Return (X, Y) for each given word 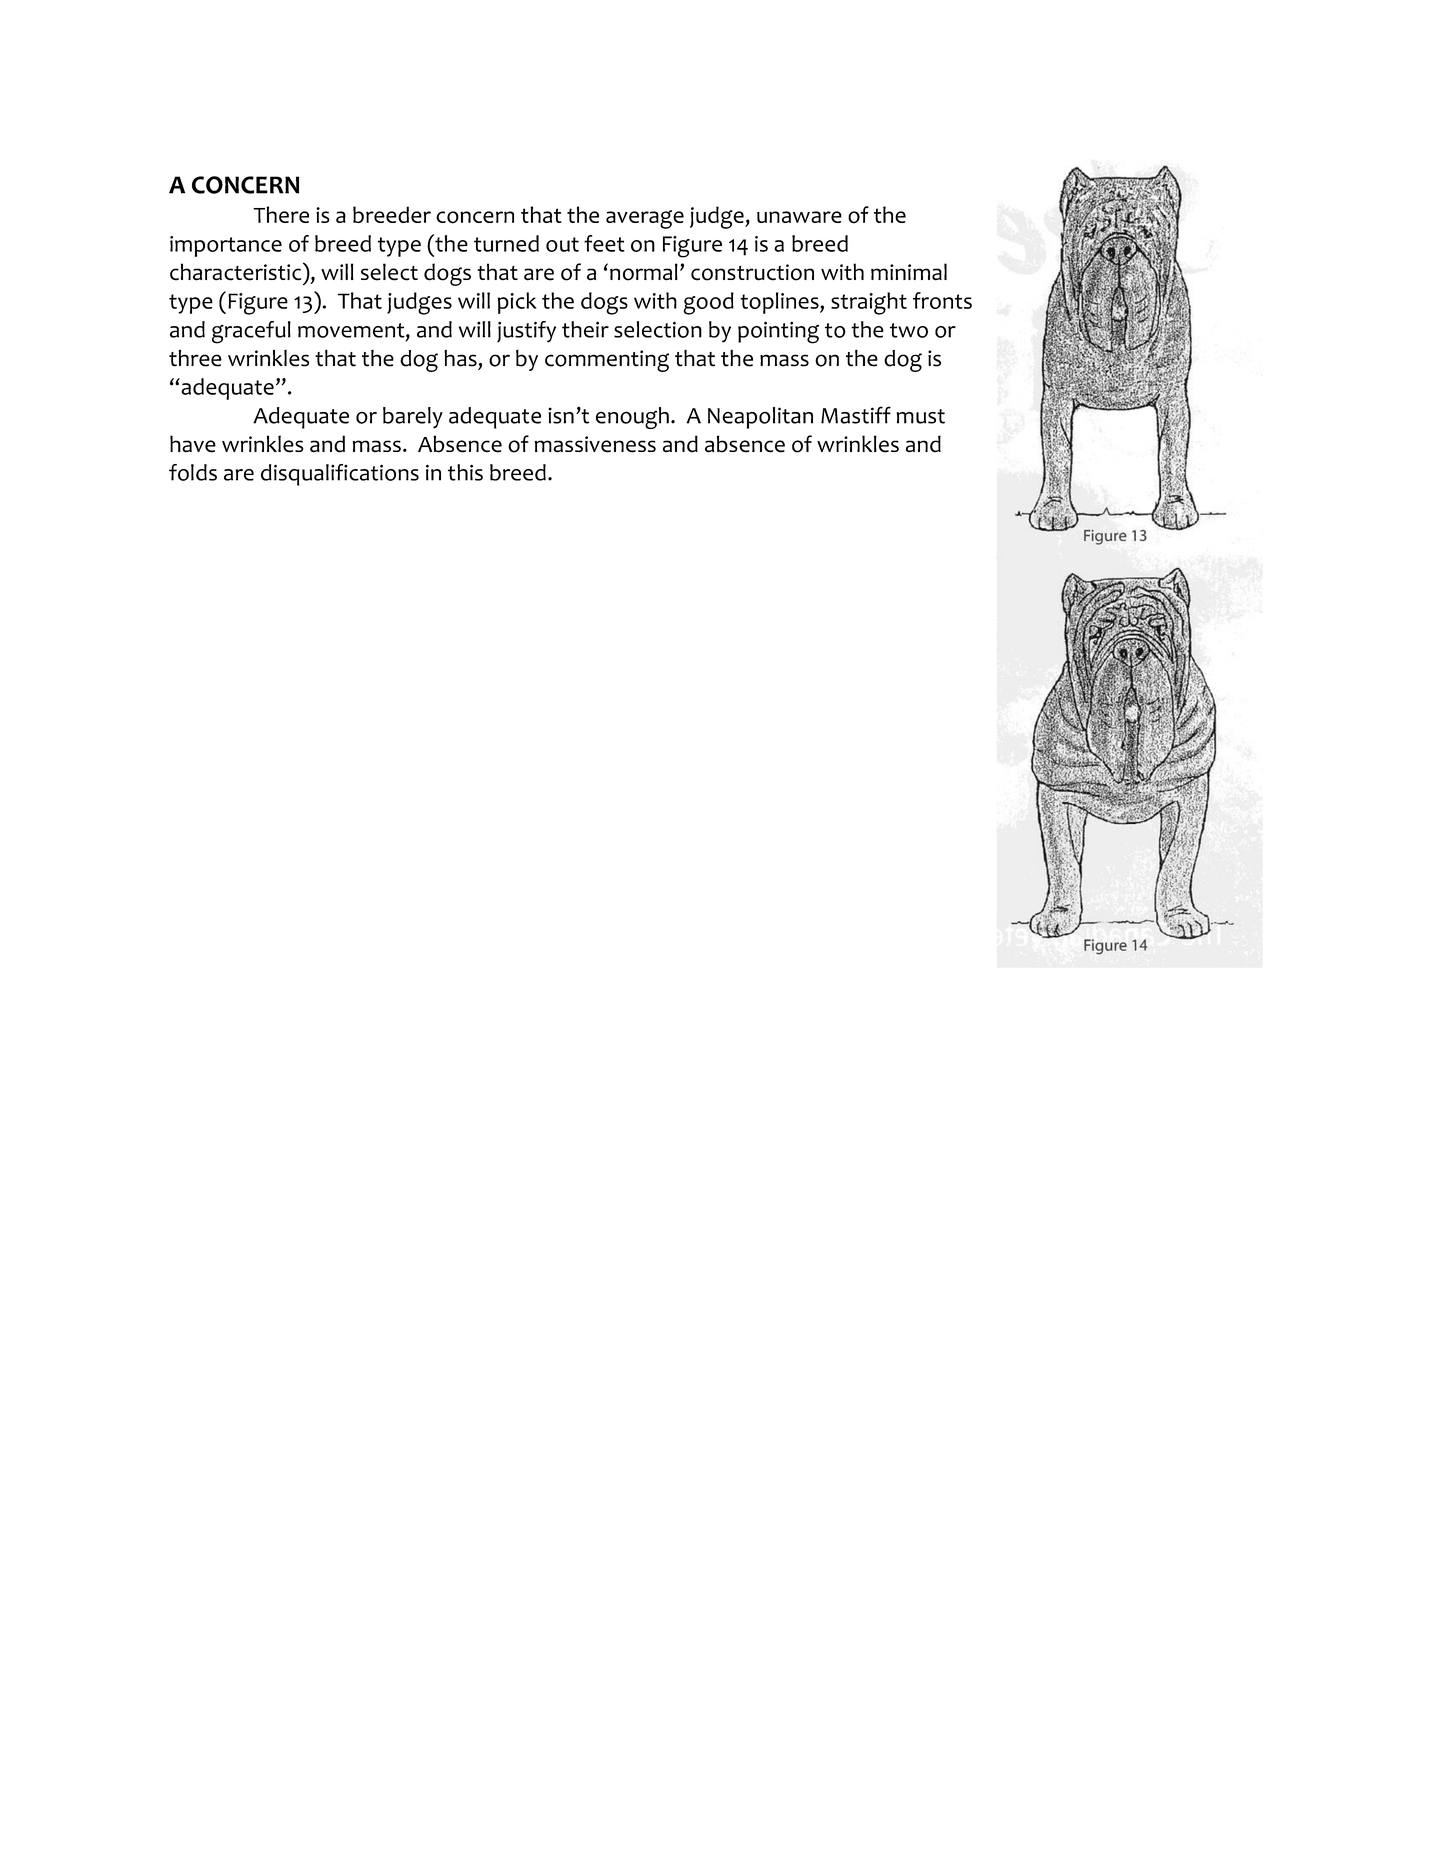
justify (526, 332)
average (645, 219)
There (281, 214)
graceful (251, 332)
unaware (799, 217)
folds (193, 472)
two (909, 330)
